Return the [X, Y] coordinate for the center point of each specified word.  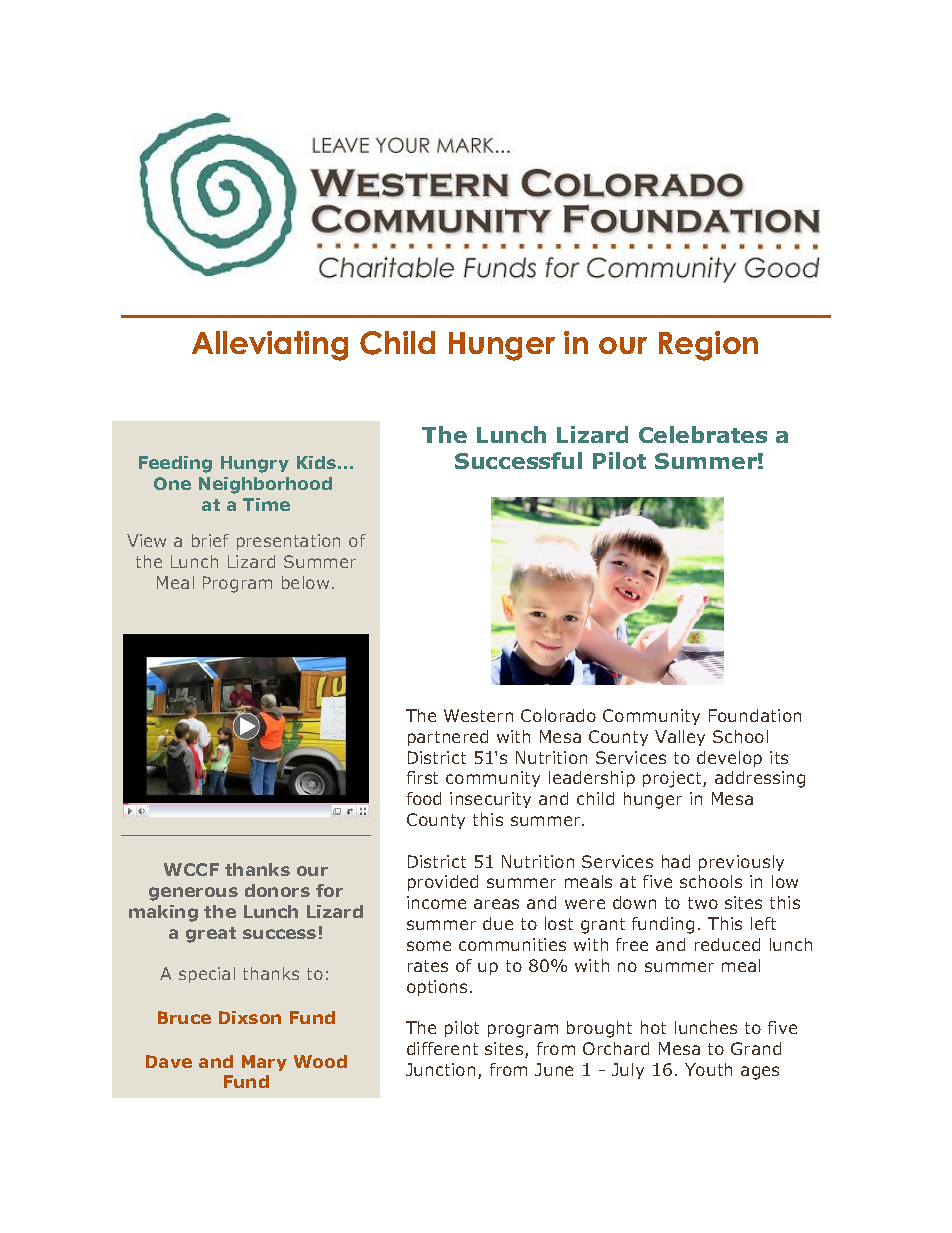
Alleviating [270, 346]
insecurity [490, 800]
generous [193, 894]
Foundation [755, 715]
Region [708, 346]
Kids [316, 462]
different [442, 1048]
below [305, 582]
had [676, 861]
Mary [264, 1063]
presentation [288, 542]
